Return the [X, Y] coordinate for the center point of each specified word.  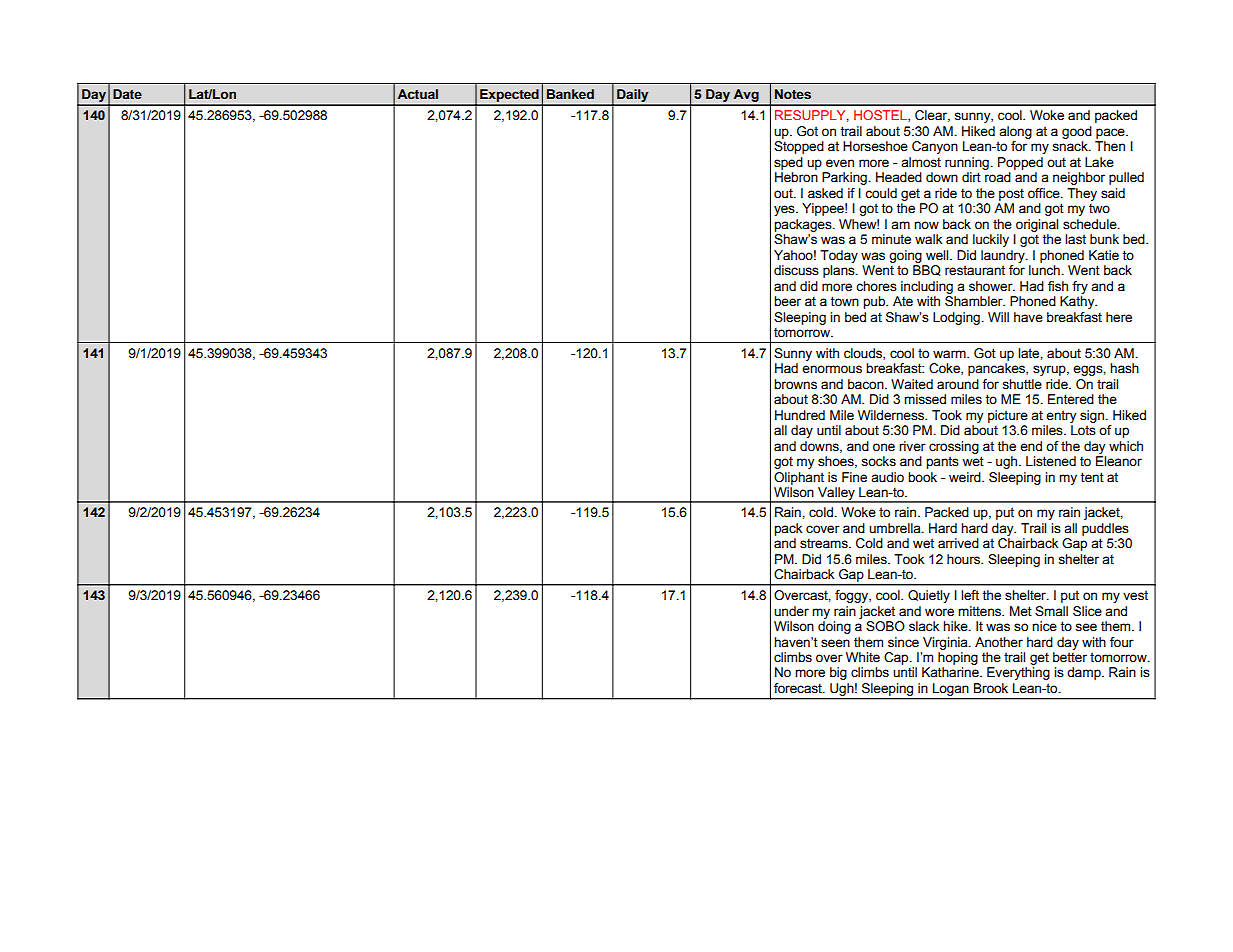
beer [787, 301]
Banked [570, 94]
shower [992, 286]
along [1015, 132]
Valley [836, 494]
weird [966, 477]
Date [127, 94]
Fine [854, 477]
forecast [799, 688]
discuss [796, 270]
